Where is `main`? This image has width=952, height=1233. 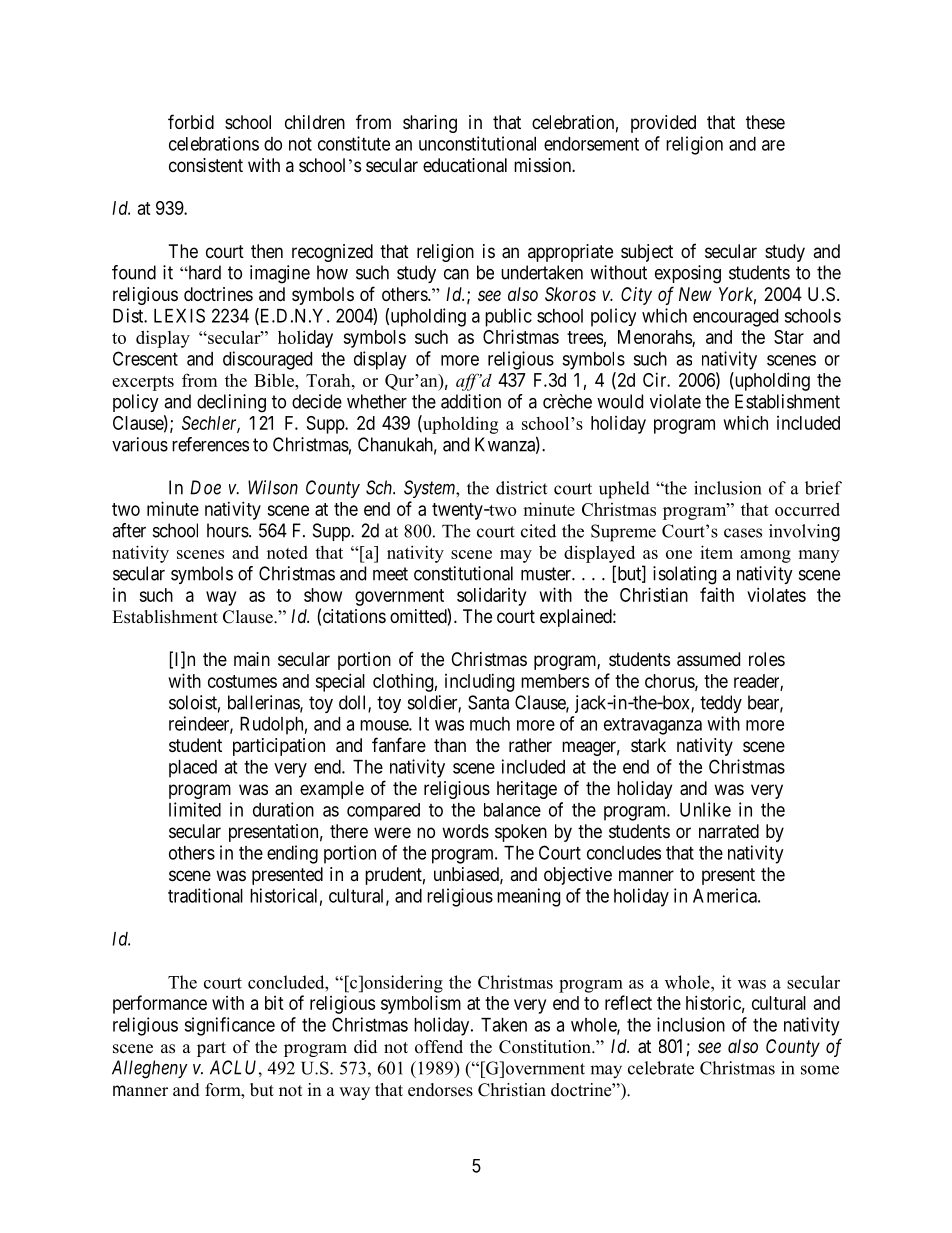 main is located at coordinates (252, 659).
